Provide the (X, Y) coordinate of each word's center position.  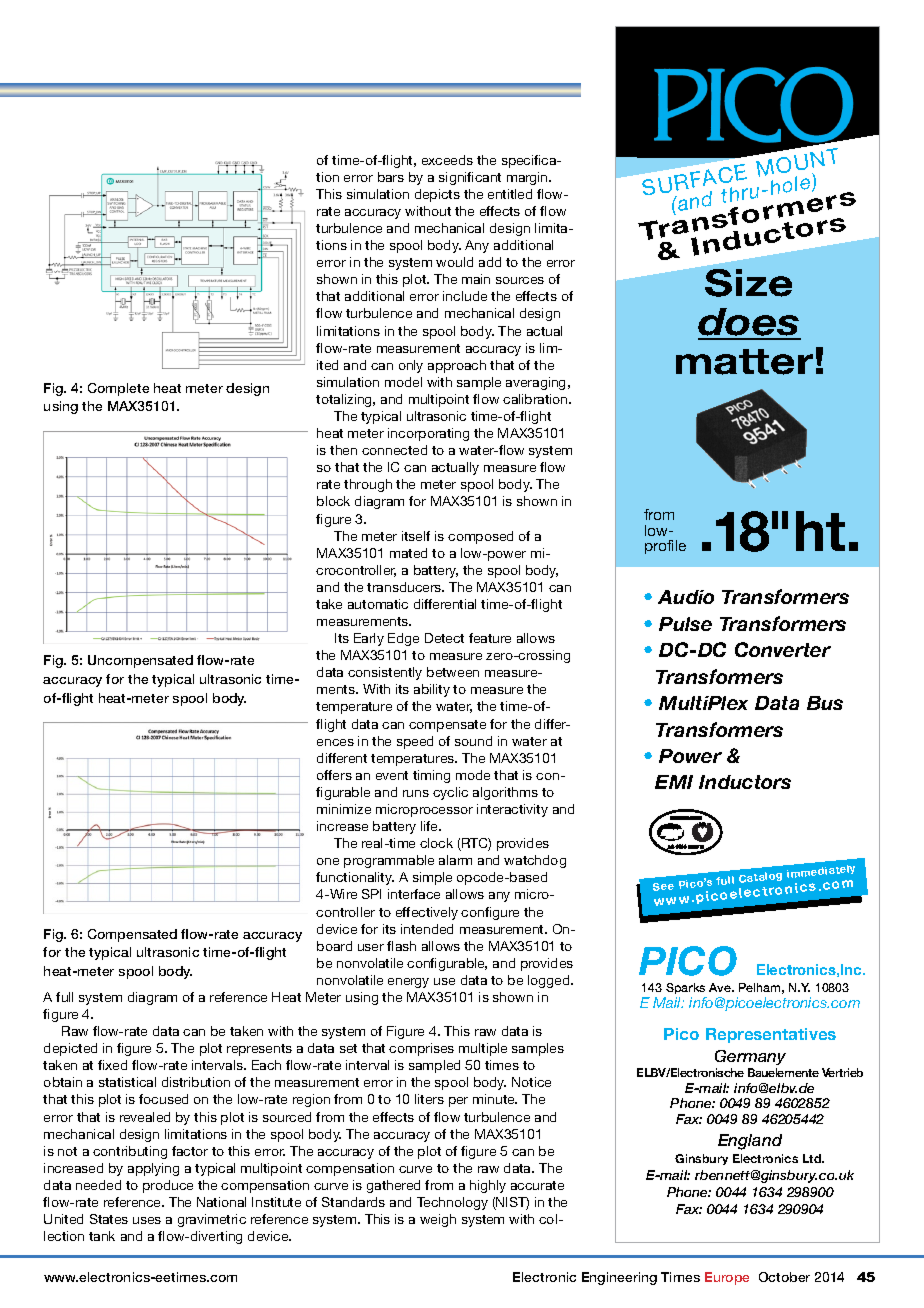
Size (748, 283)
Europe (727, 1278)
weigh (438, 1220)
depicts (437, 195)
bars (391, 177)
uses (147, 1220)
